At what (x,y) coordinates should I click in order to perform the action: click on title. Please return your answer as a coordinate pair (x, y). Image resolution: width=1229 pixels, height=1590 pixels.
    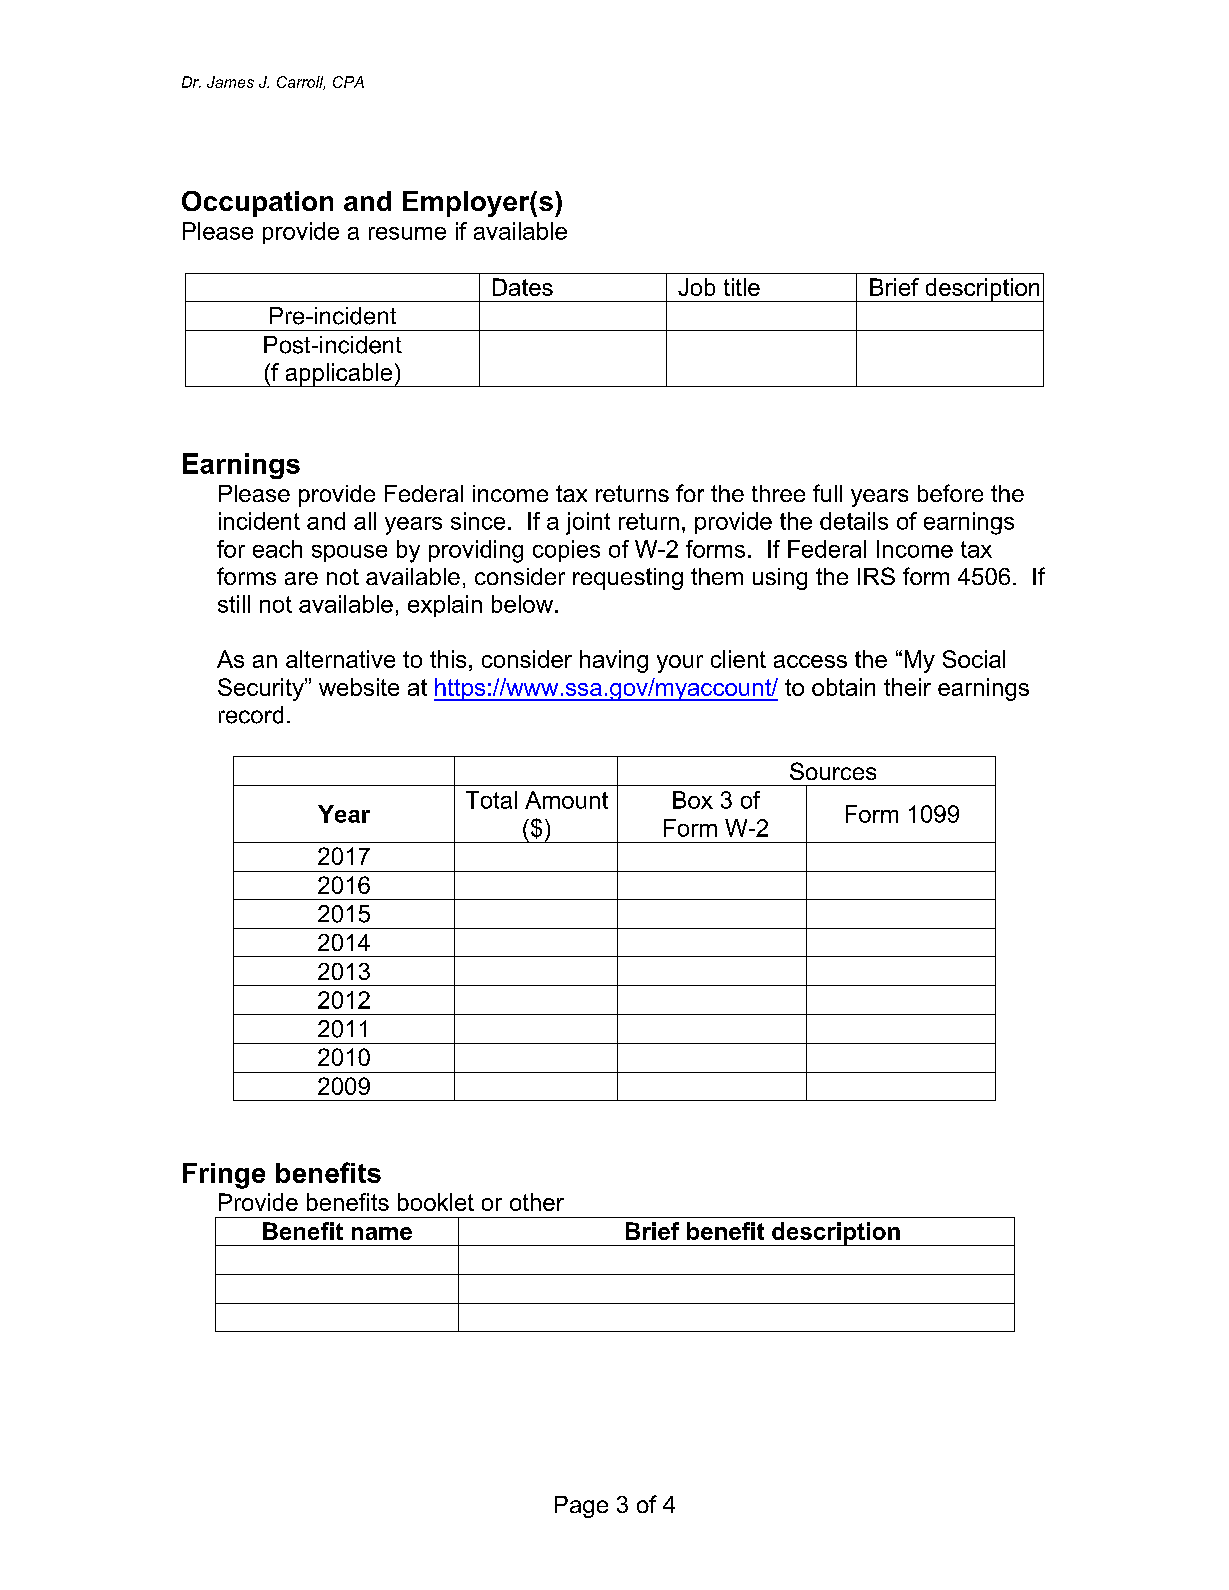
    Looking at the image, I should click on (742, 287).
